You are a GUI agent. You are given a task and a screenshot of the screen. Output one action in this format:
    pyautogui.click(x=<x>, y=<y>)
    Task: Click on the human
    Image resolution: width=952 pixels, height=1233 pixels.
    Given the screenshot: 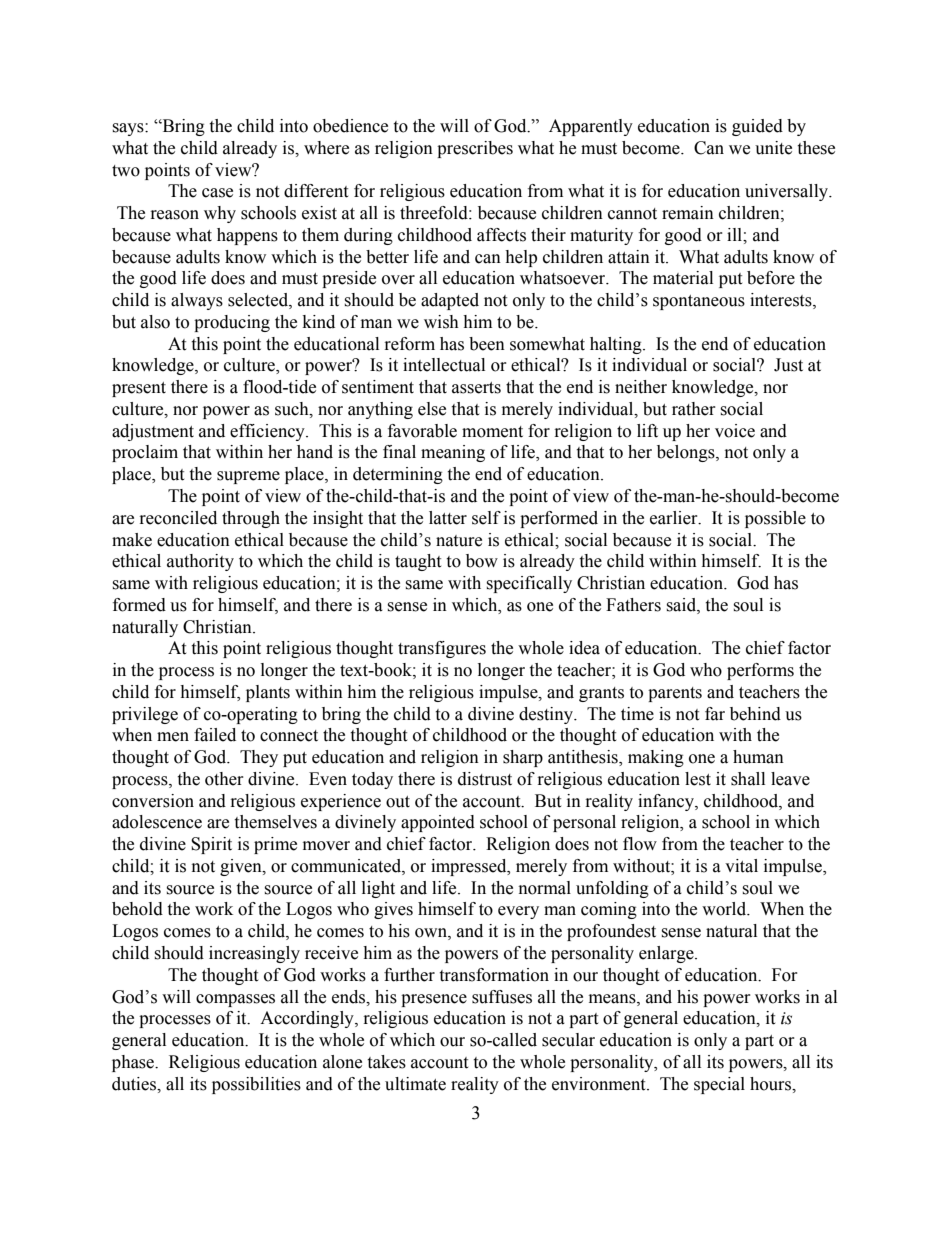 What is the action you would take?
    pyautogui.click(x=758, y=757)
